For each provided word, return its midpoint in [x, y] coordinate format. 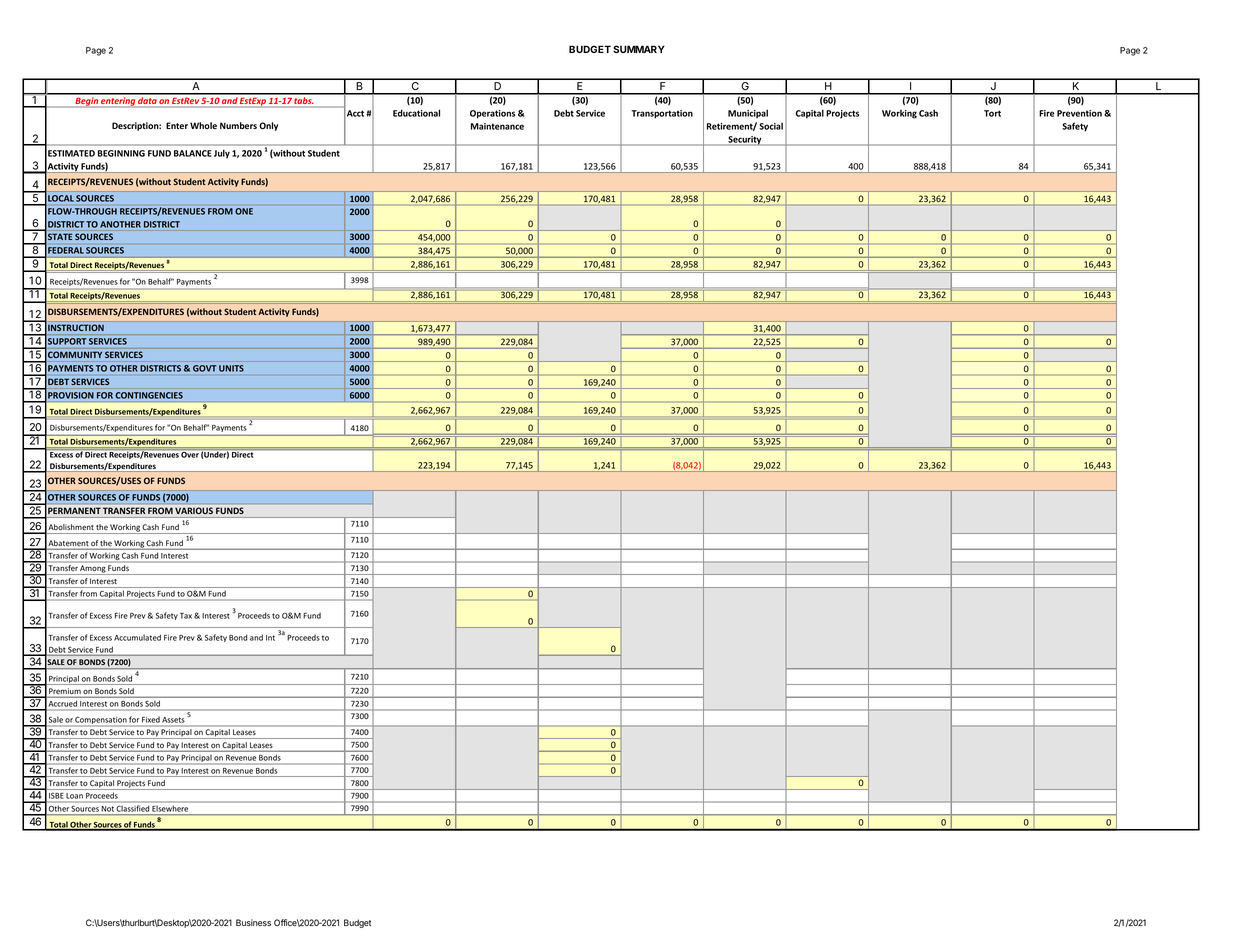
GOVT [204, 368]
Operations [492, 114]
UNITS [231, 368]
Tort [992, 113]
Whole [203, 125]
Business [253, 922]
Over [190, 453]
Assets [173, 720]
